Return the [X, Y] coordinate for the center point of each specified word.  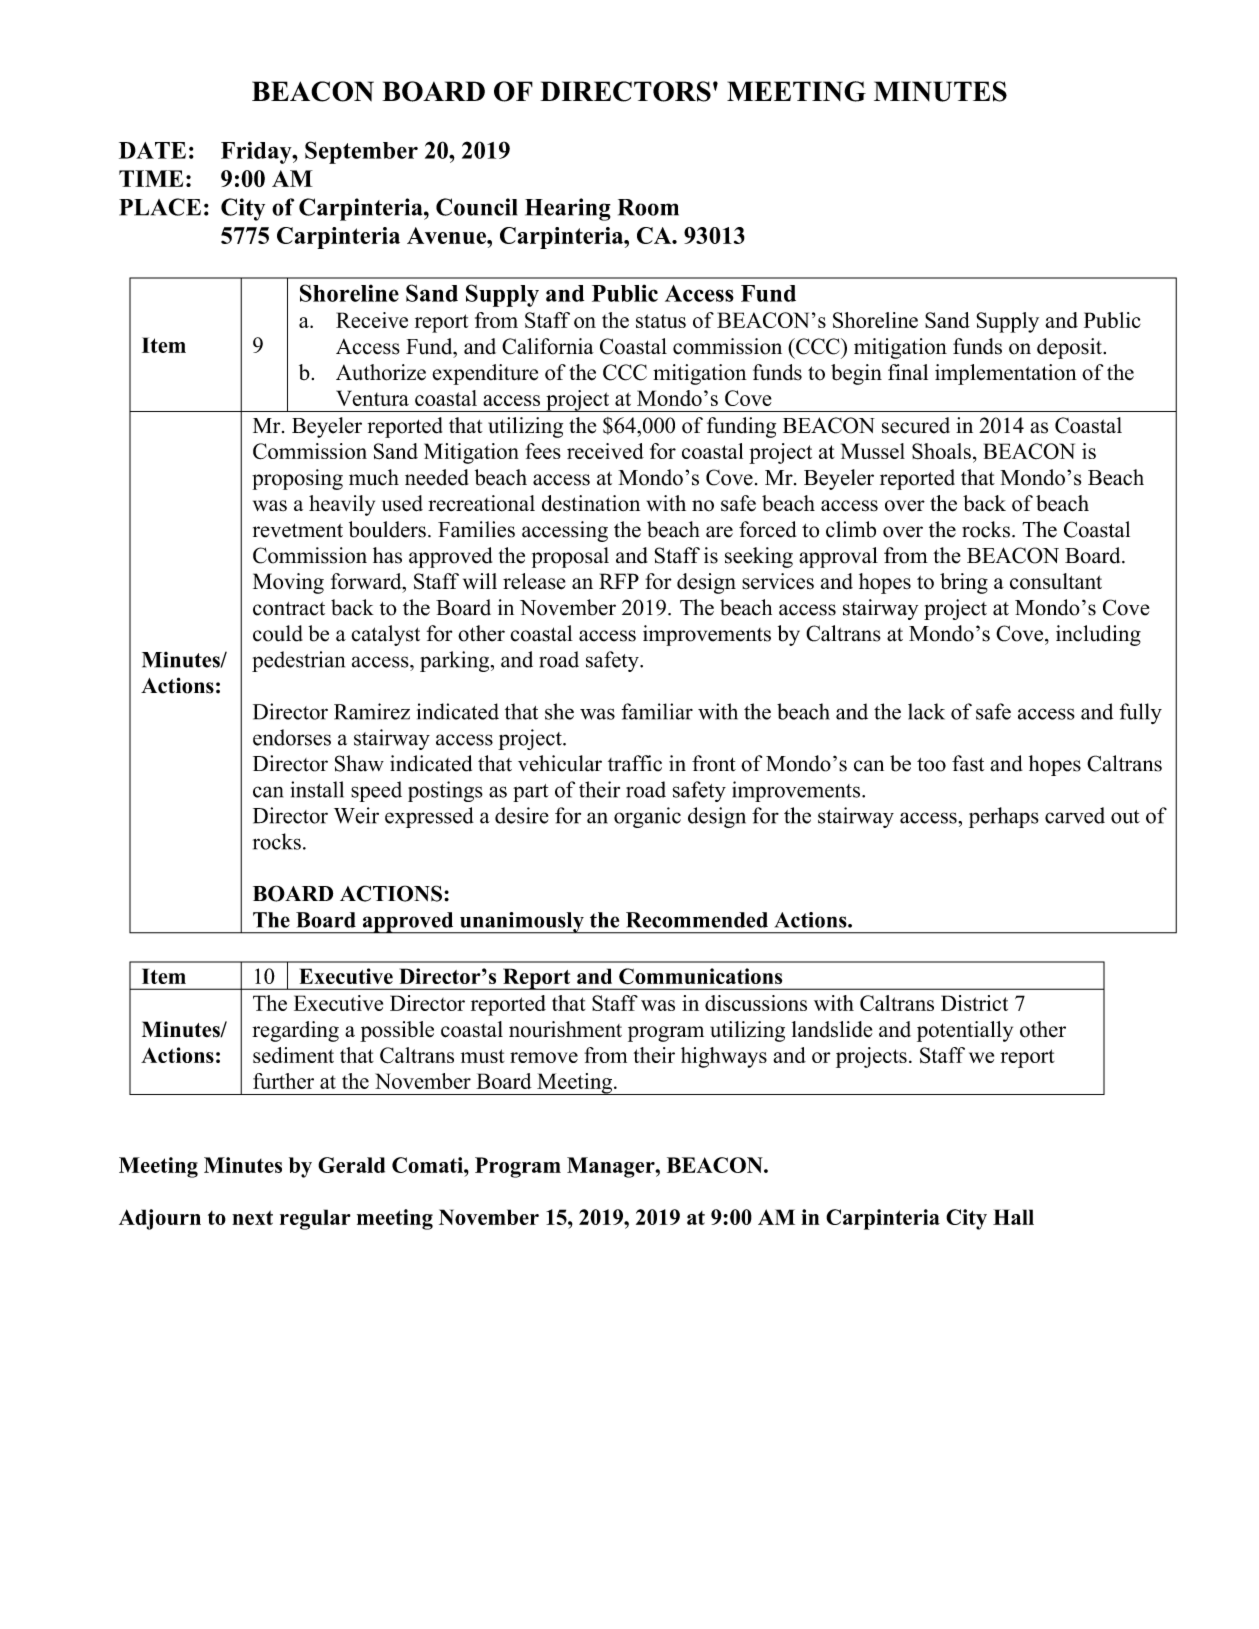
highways [724, 1057]
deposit [1070, 348]
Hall [1013, 1217]
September [361, 152]
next [252, 1217]
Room [648, 207]
